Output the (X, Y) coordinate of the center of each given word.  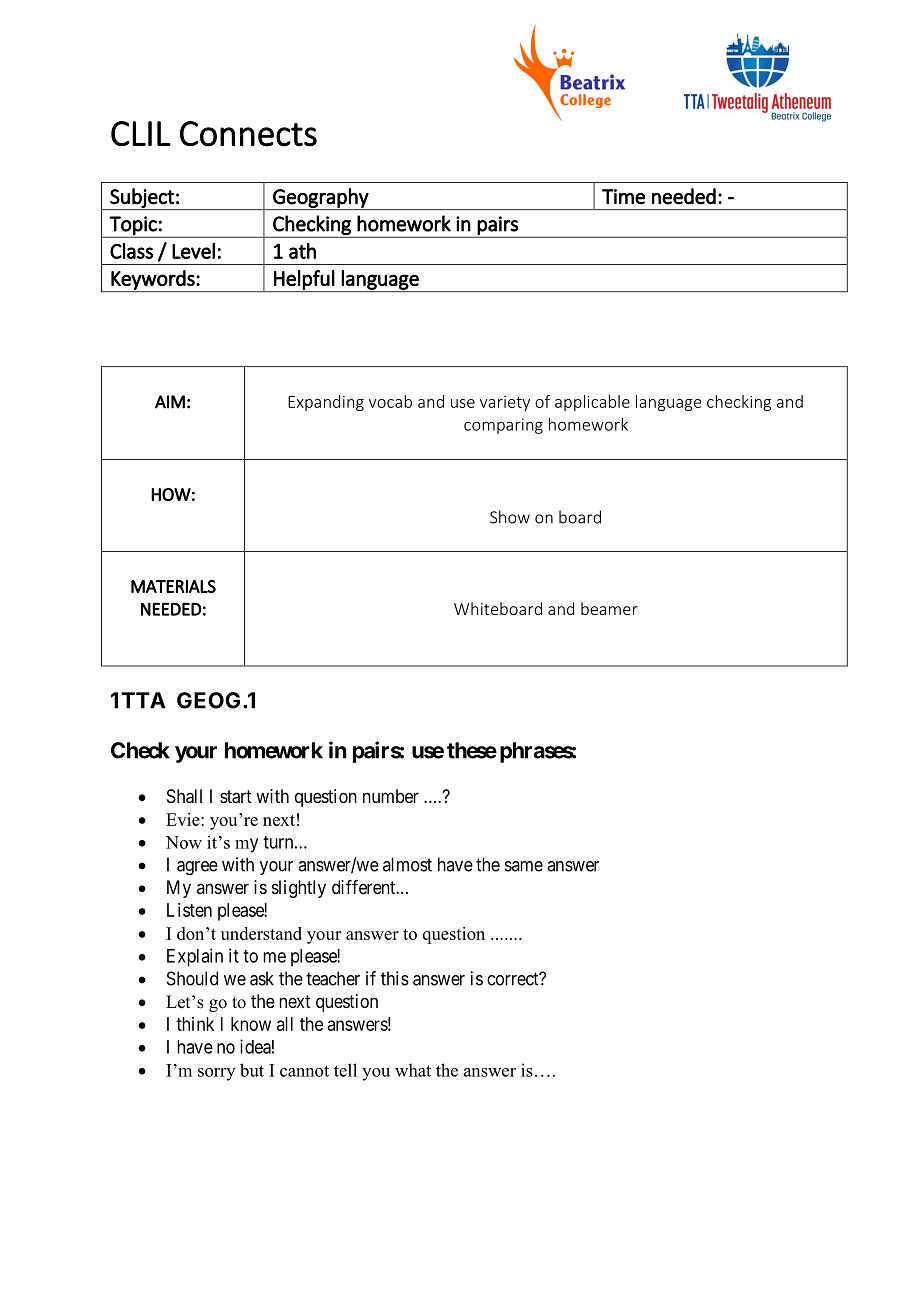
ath (302, 251)
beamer (609, 608)
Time (623, 197)
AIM (170, 402)
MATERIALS (173, 586)
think (195, 1024)
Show (510, 517)
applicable (592, 403)
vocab (390, 401)
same (524, 866)
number (391, 796)
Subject (142, 199)
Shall (184, 796)
